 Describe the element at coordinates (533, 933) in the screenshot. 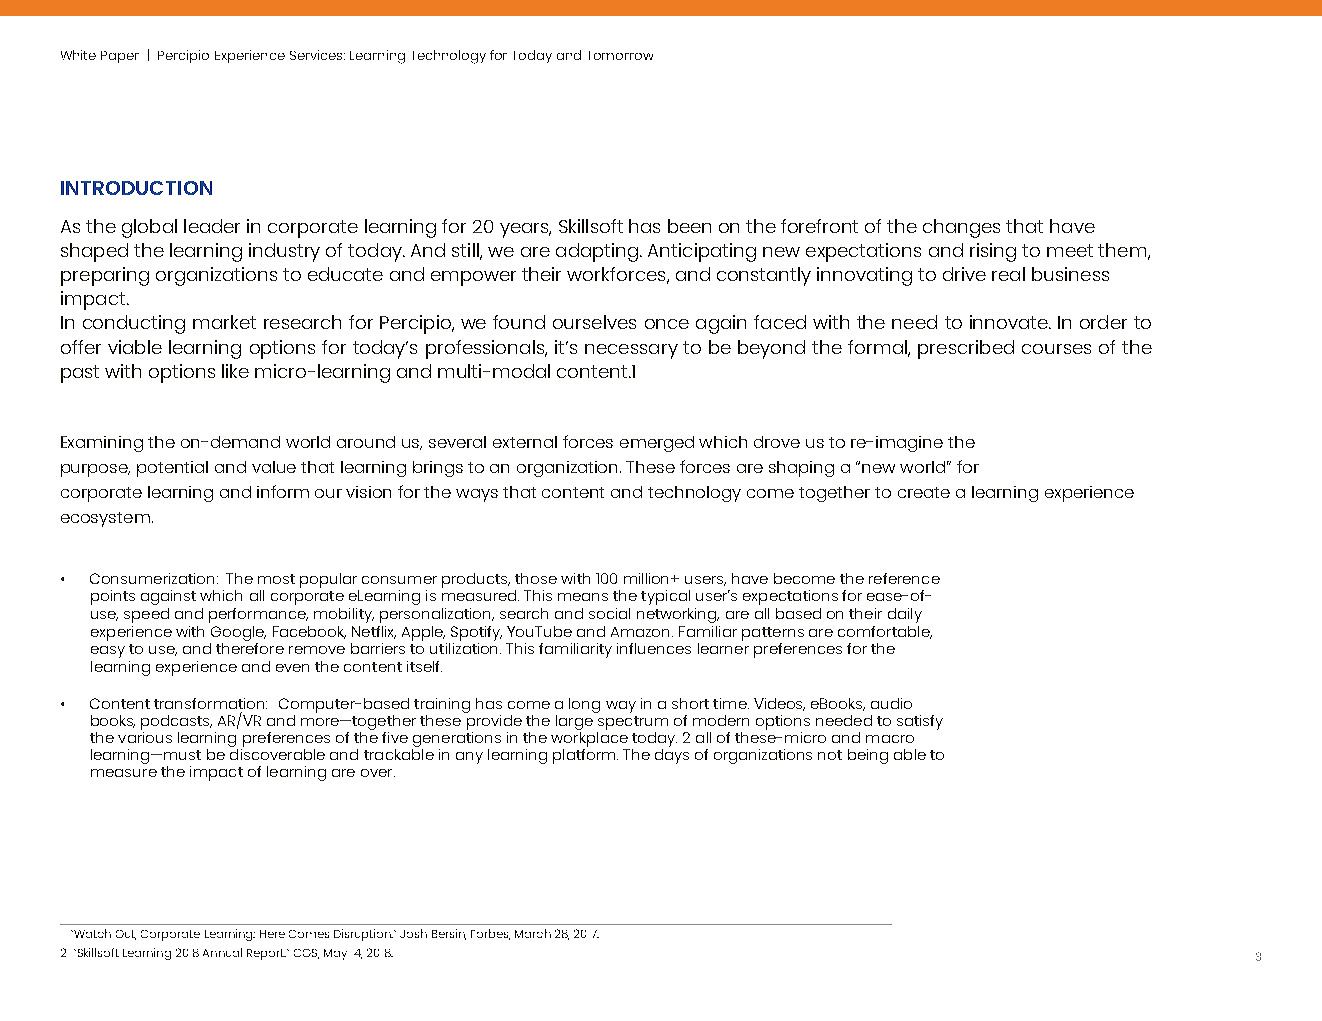

I see `March` at that location.
